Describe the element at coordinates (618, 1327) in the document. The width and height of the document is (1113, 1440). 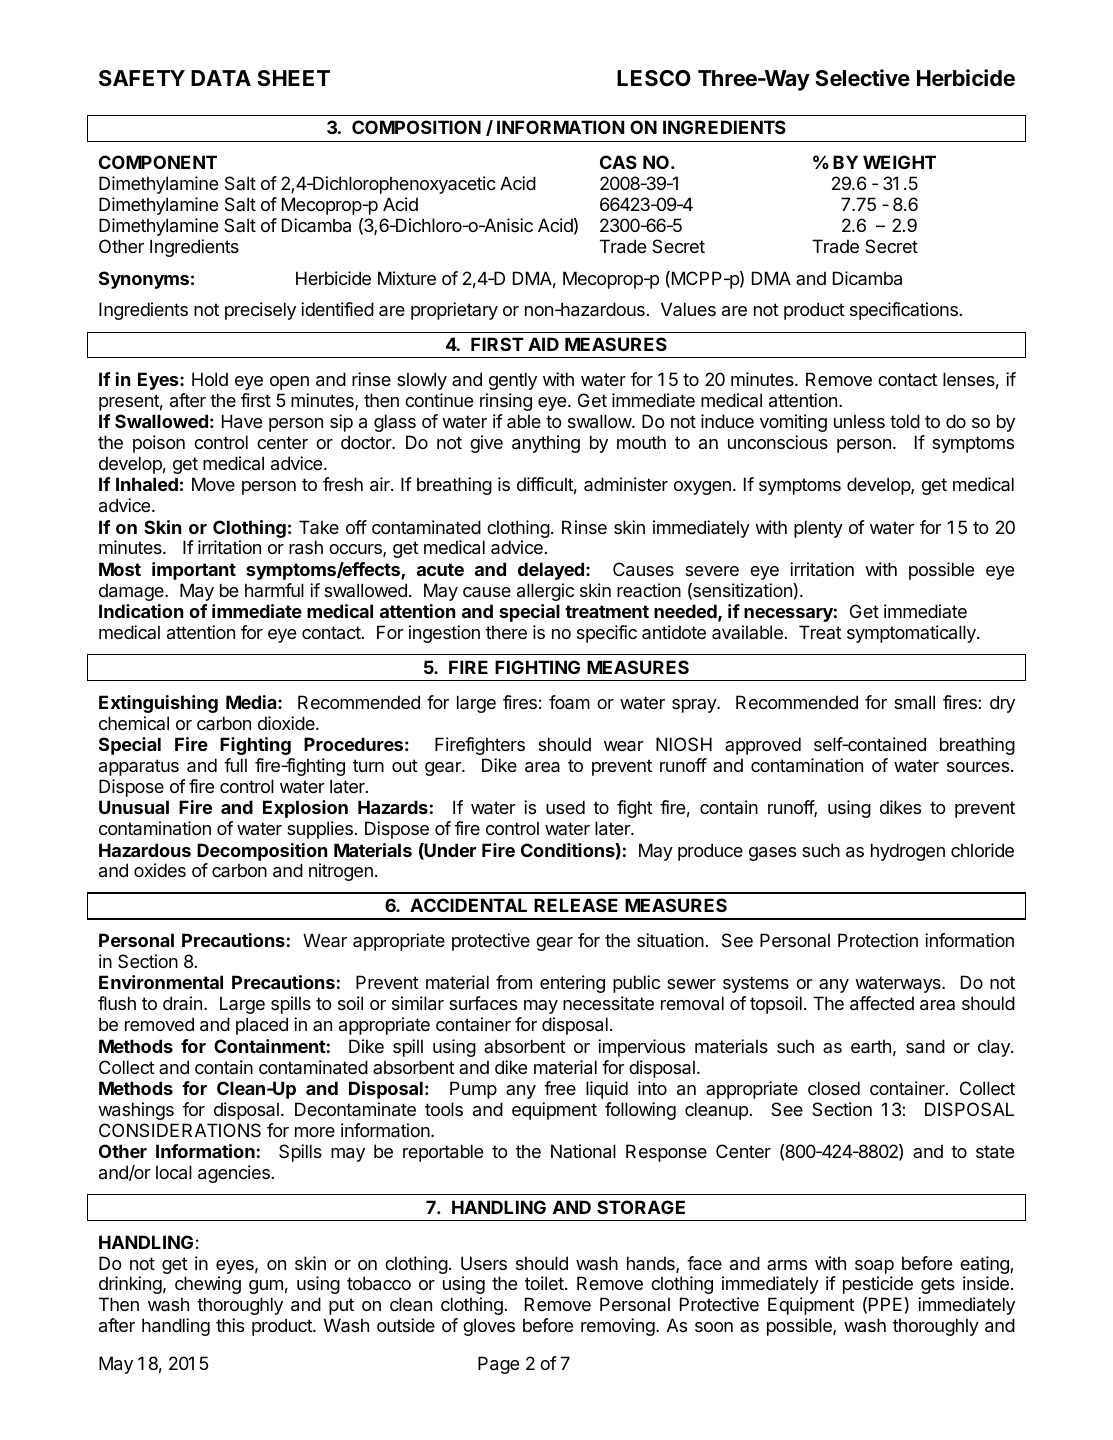
I see `removing` at that location.
